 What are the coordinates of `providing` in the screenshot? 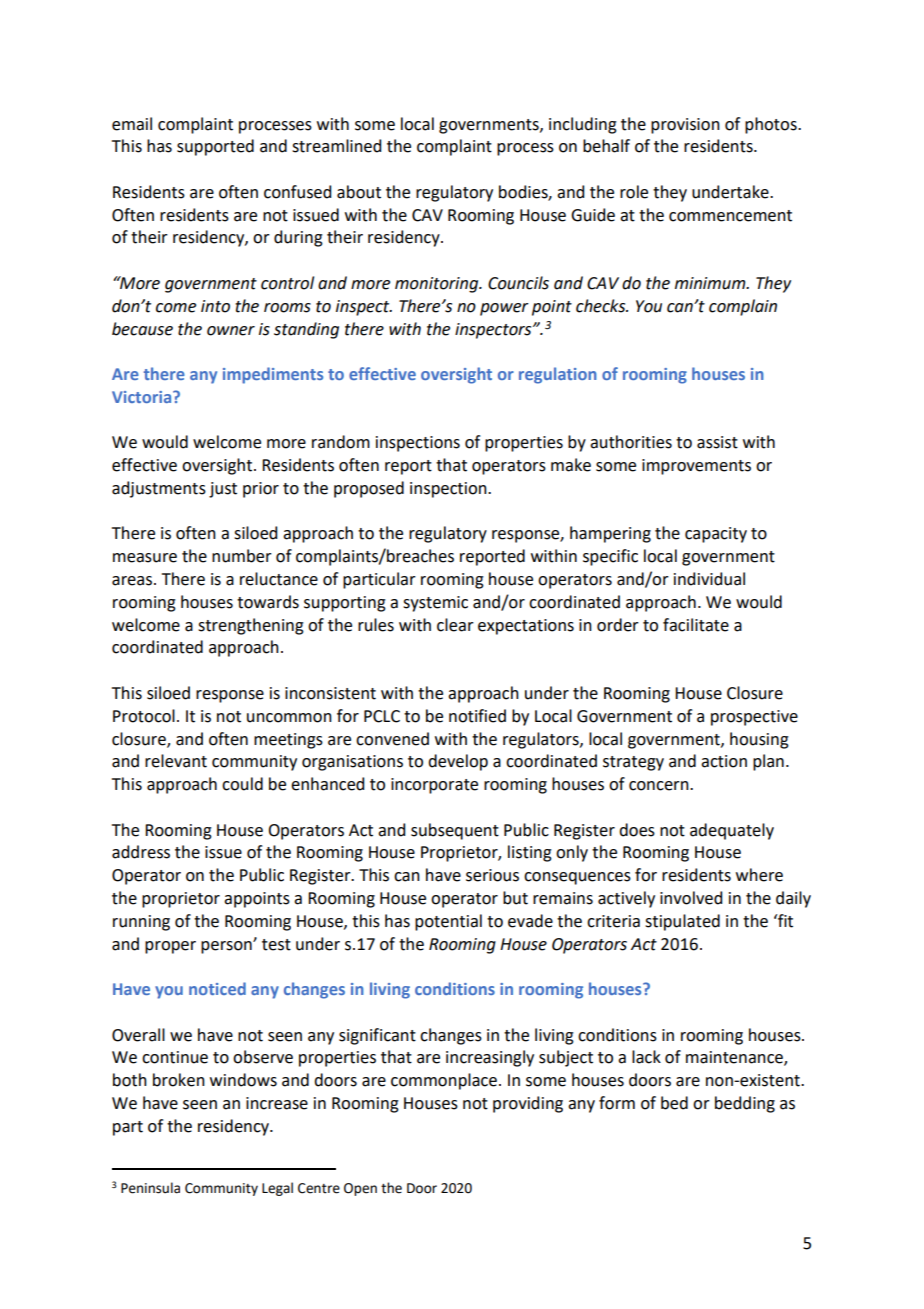 It's located at (528, 1104).
